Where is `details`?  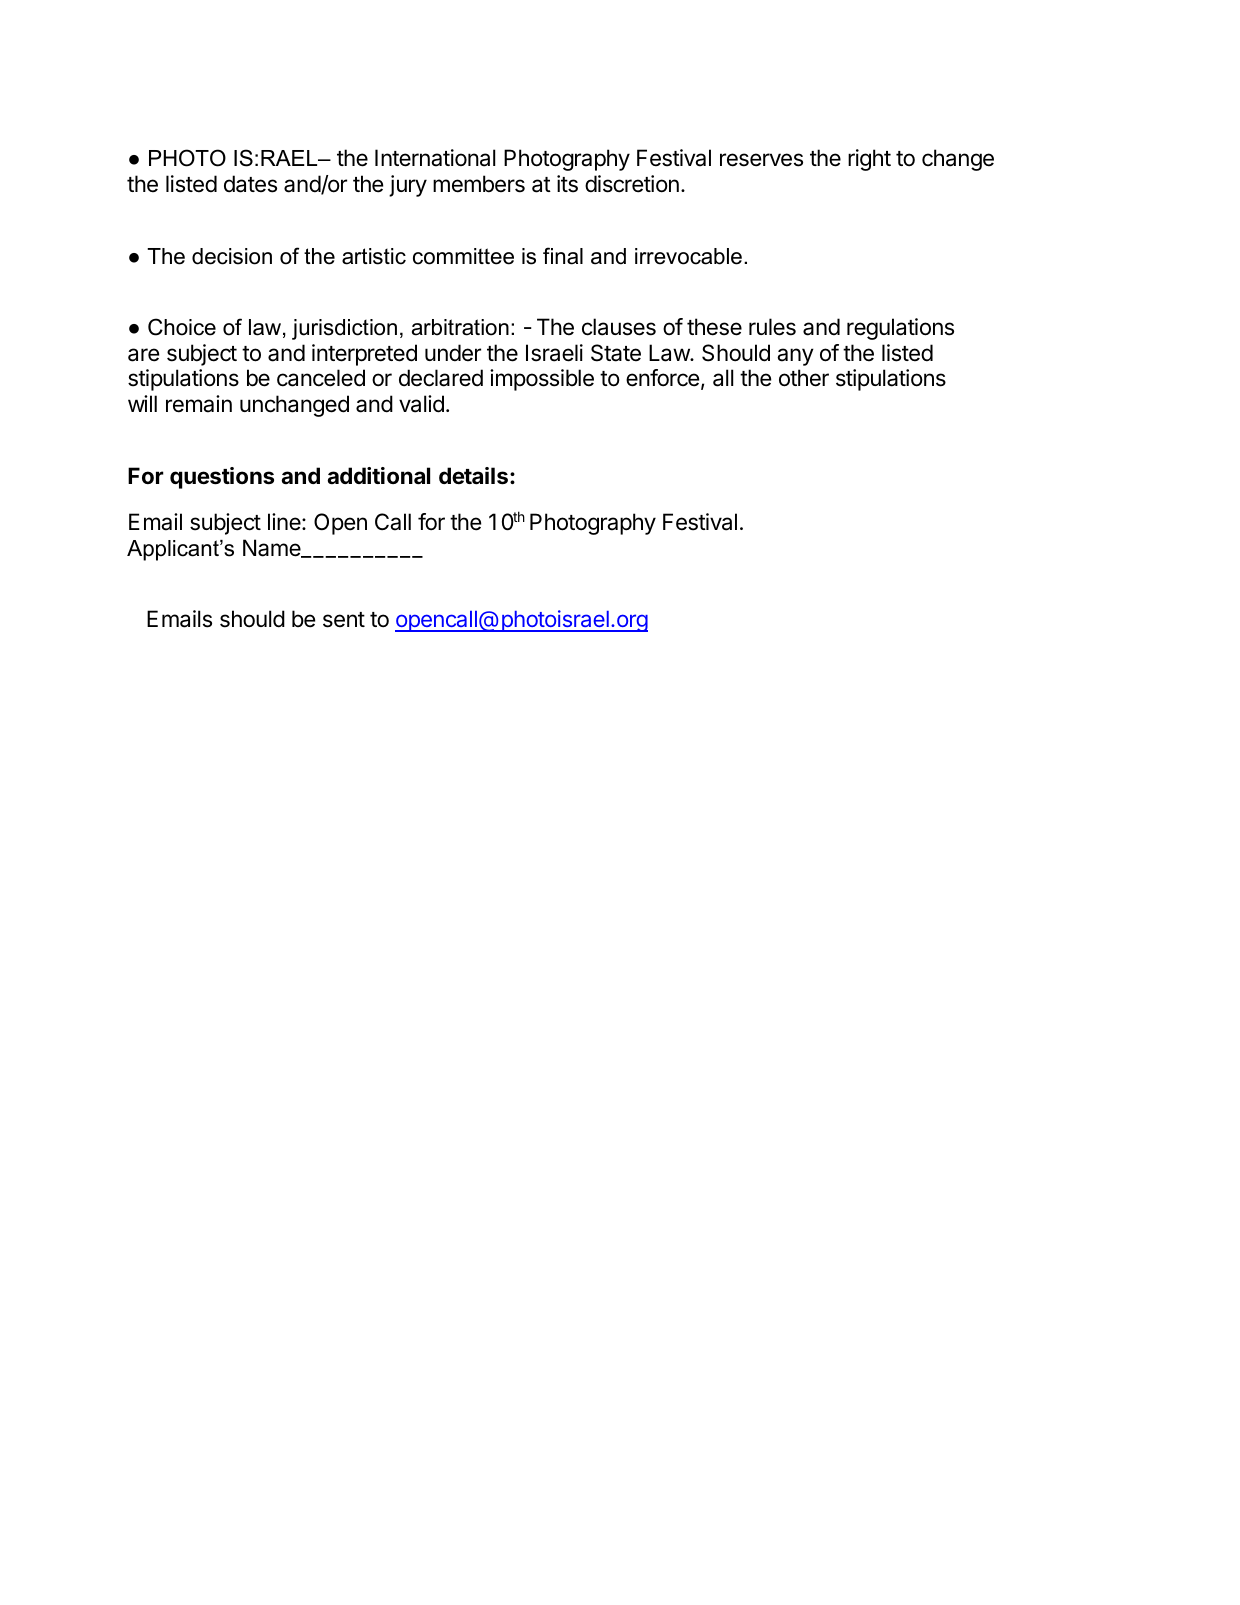 details is located at coordinates (473, 476).
